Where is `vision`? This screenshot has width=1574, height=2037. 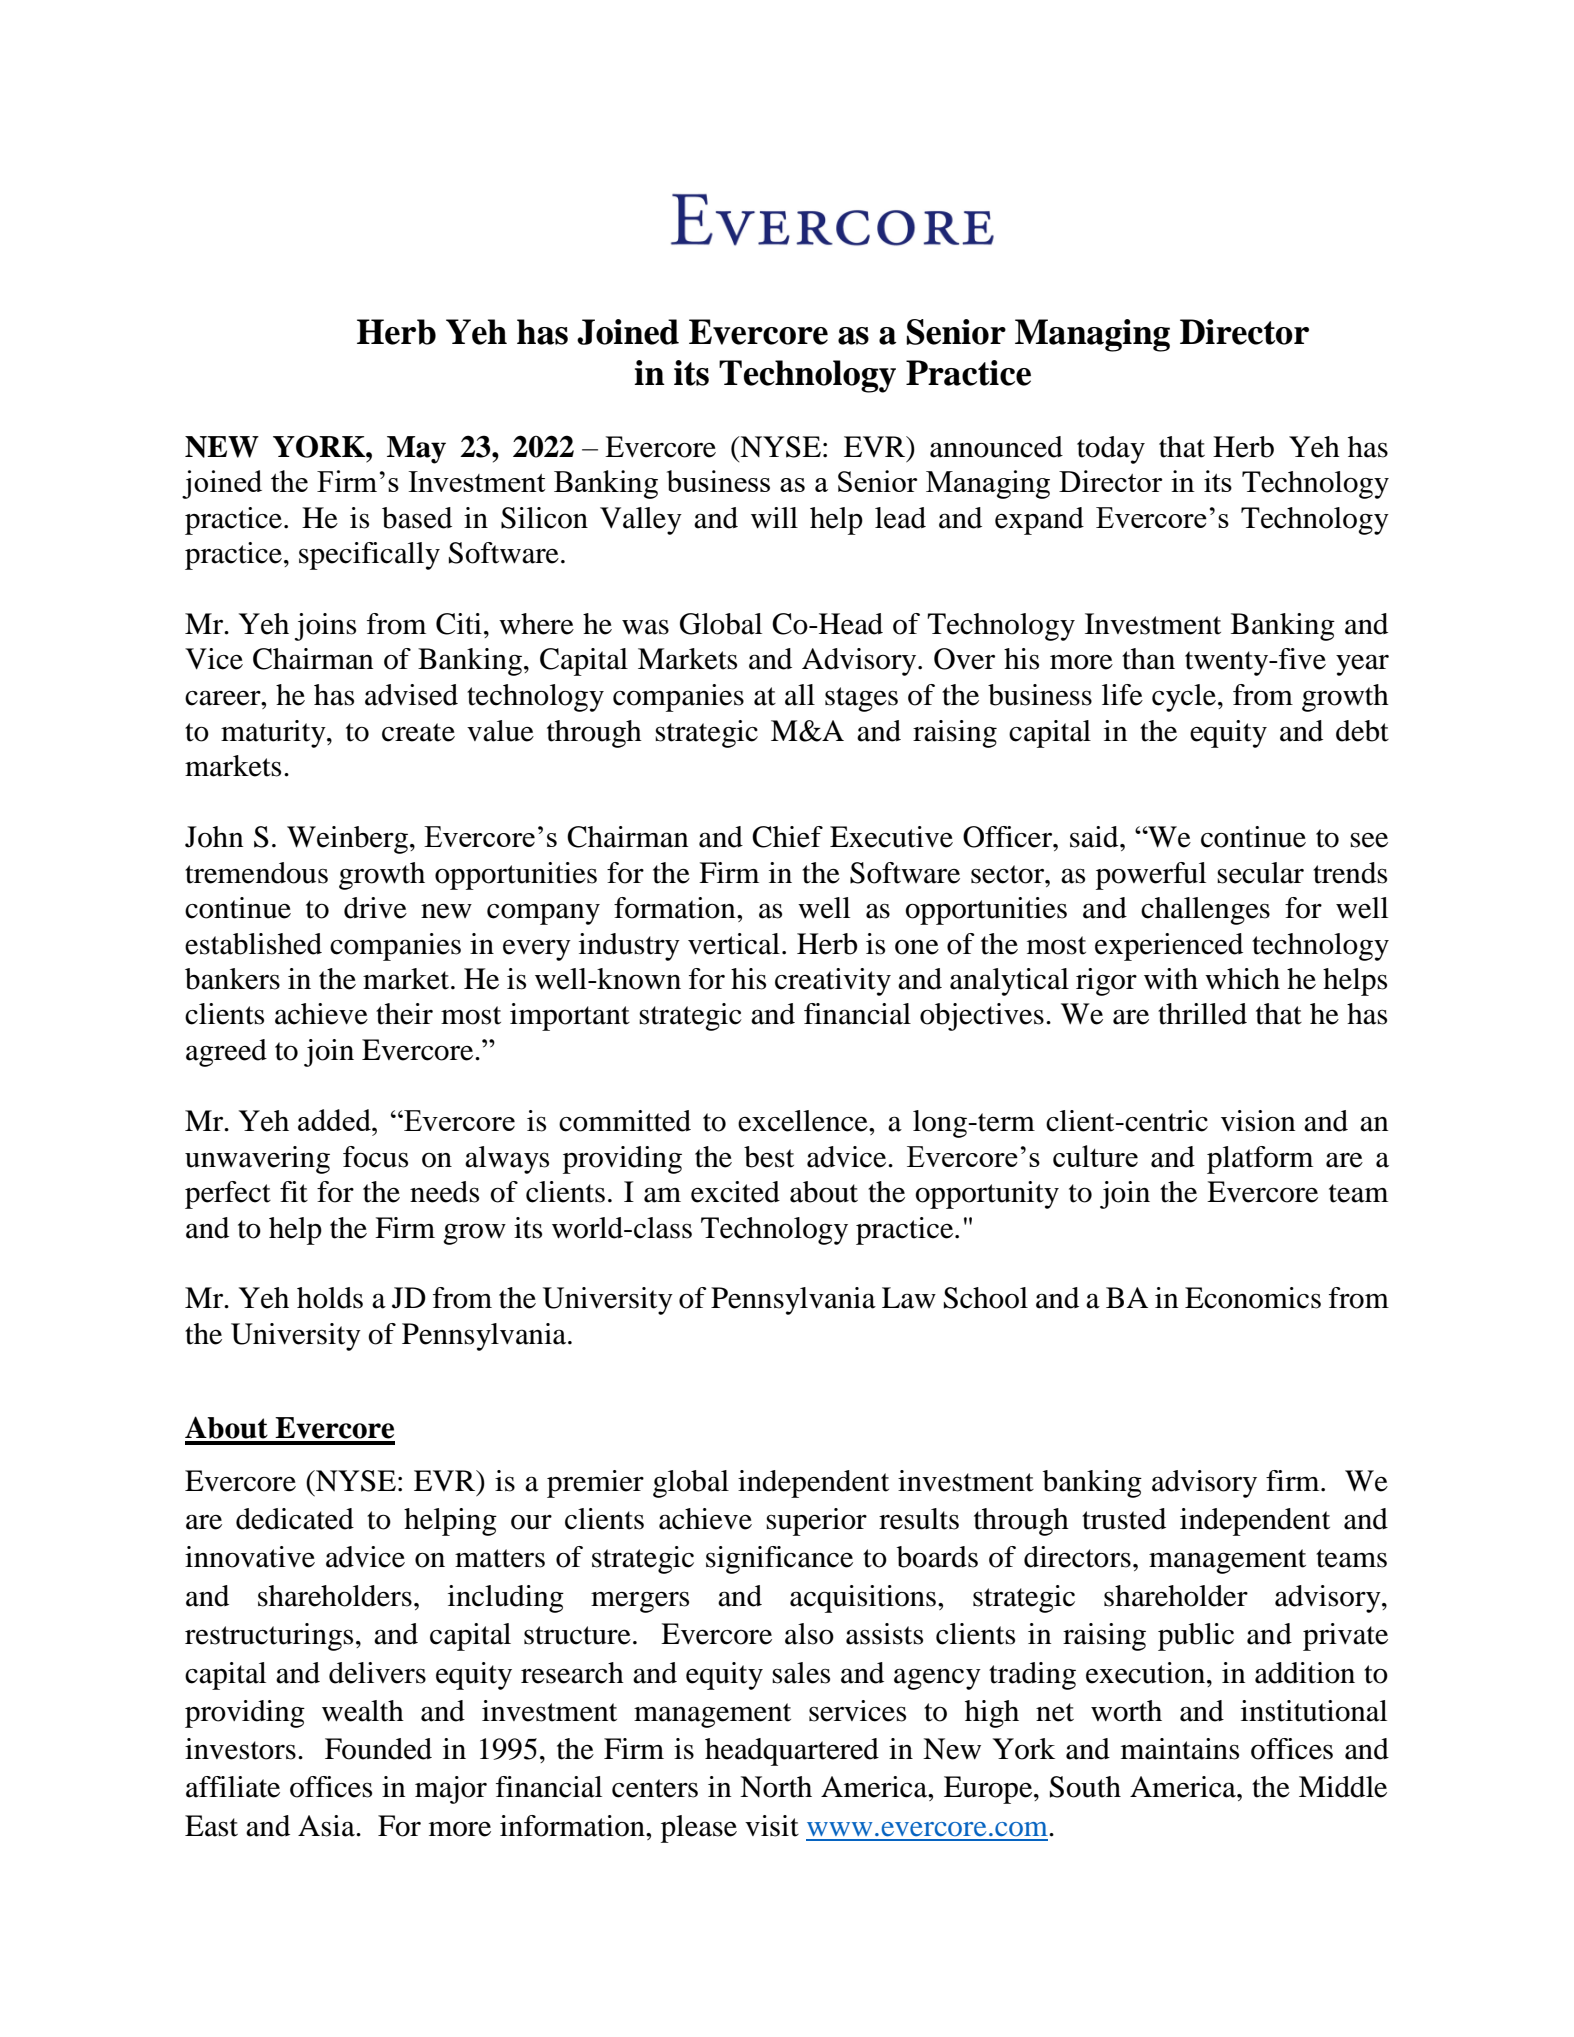
vision is located at coordinates (1258, 1121).
